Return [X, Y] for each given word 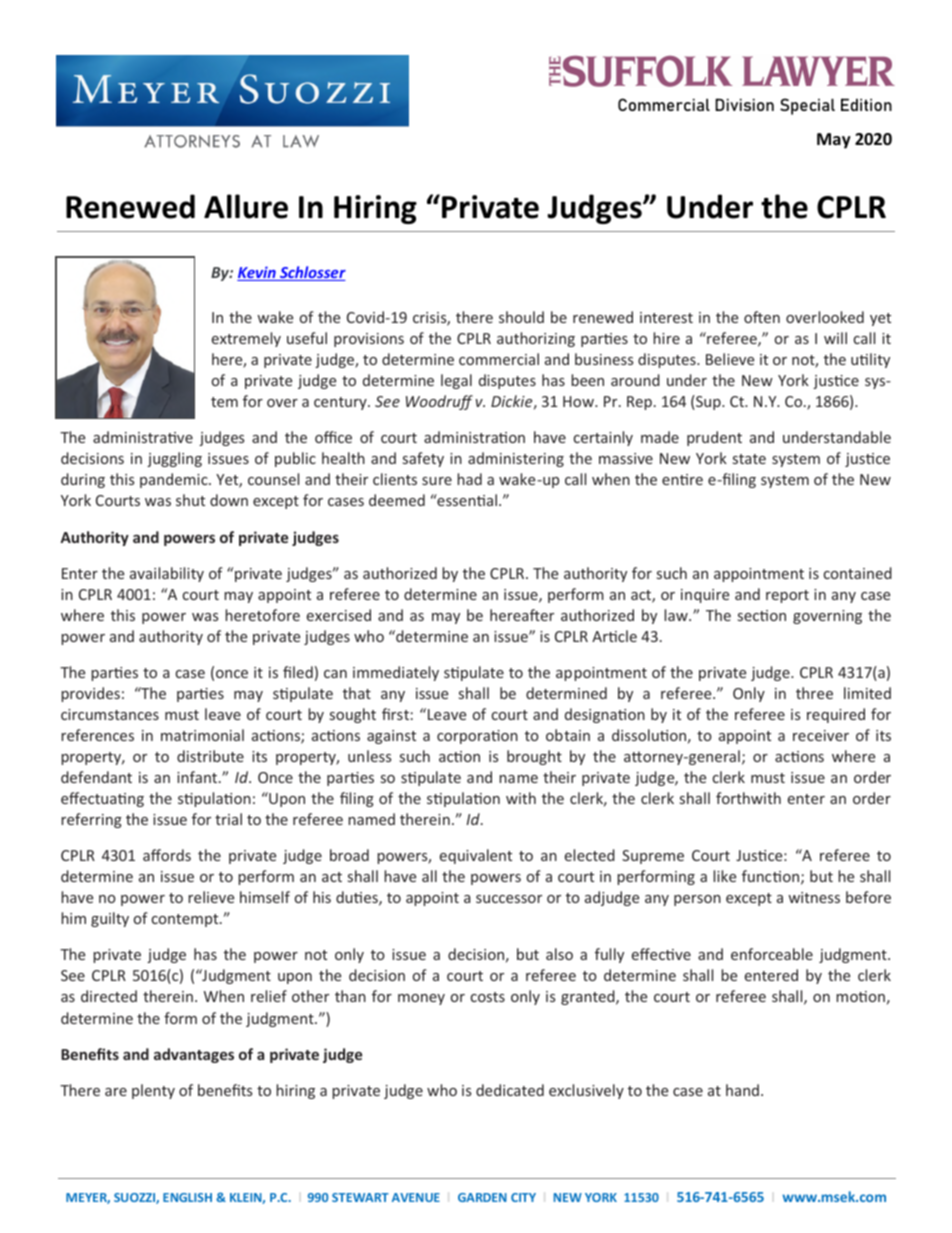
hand [742, 1090]
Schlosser [312, 273]
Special [807, 106]
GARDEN [482, 1197]
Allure [246, 206]
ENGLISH [187, 1197]
